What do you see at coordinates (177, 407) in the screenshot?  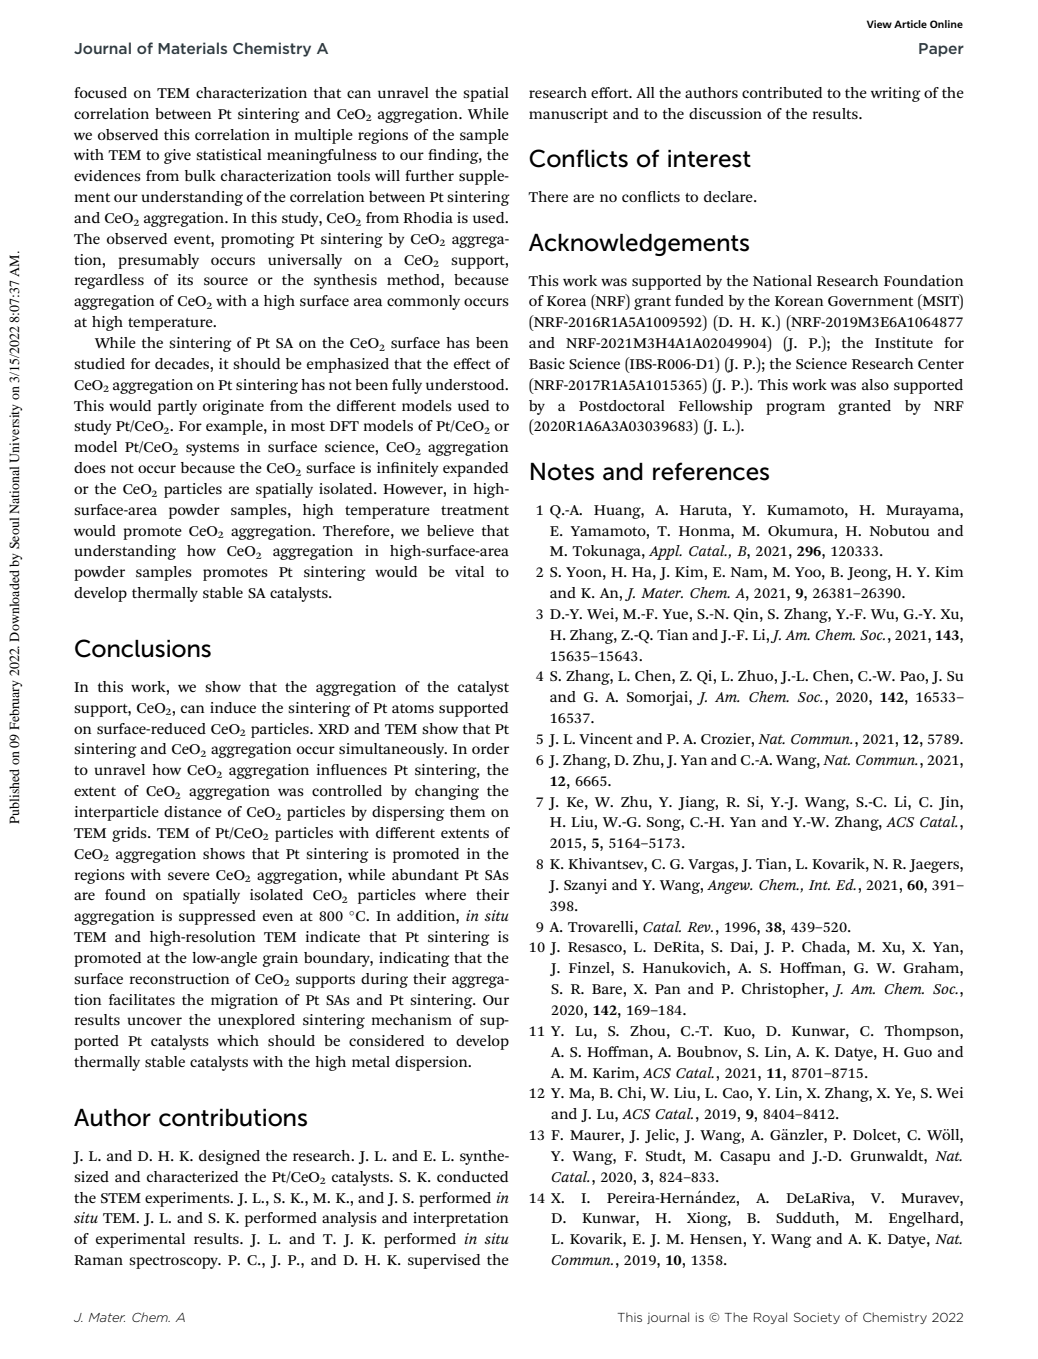 I see `partly` at bounding box center [177, 407].
